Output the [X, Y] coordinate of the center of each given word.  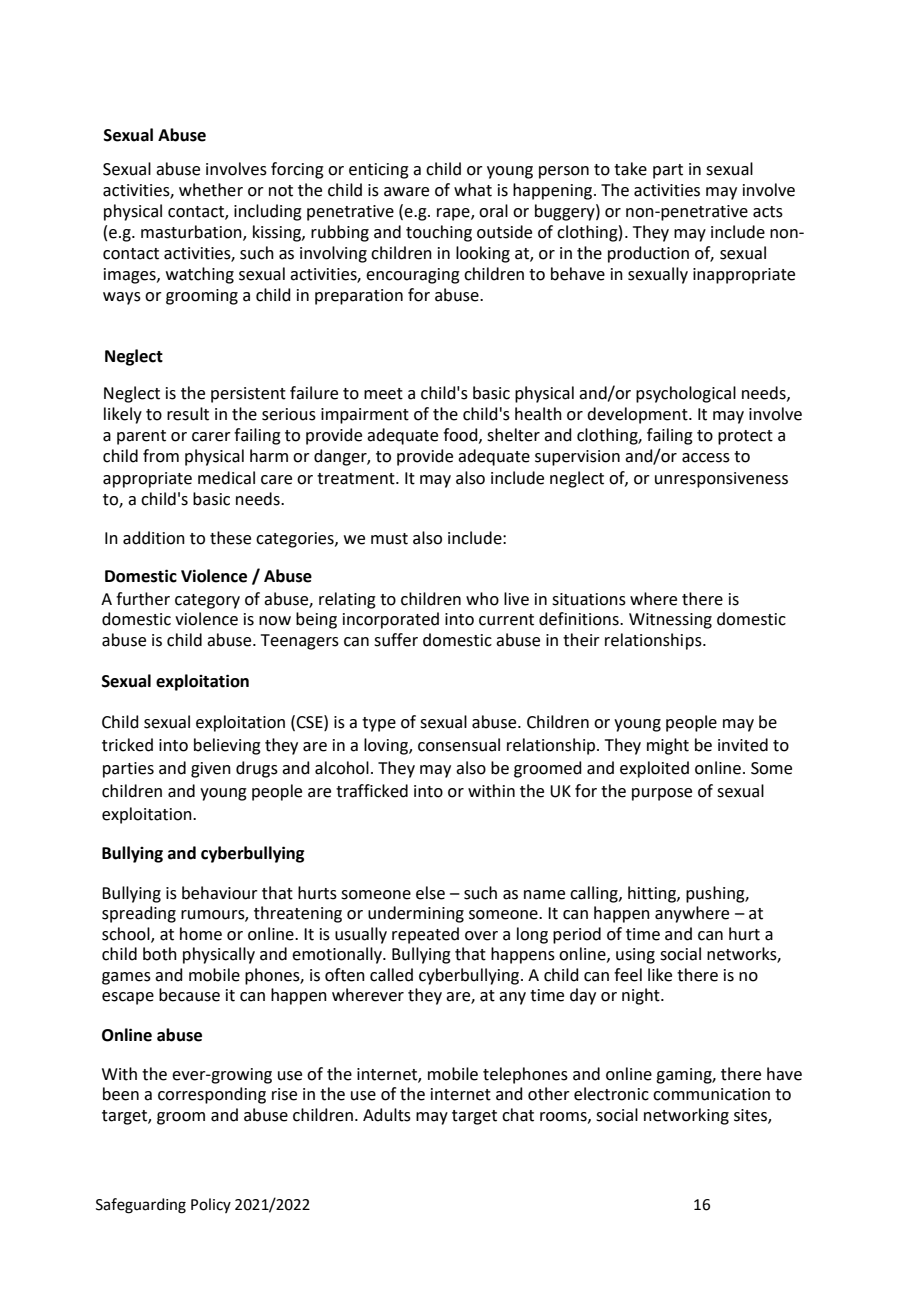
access [706, 458]
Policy [211, 1205]
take [630, 169]
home [201, 934]
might [668, 746]
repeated [425, 935]
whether [211, 190]
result [188, 414]
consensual [459, 745]
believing [227, 746]
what [473, 190]
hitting [653, 894]
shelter [513, 435]
